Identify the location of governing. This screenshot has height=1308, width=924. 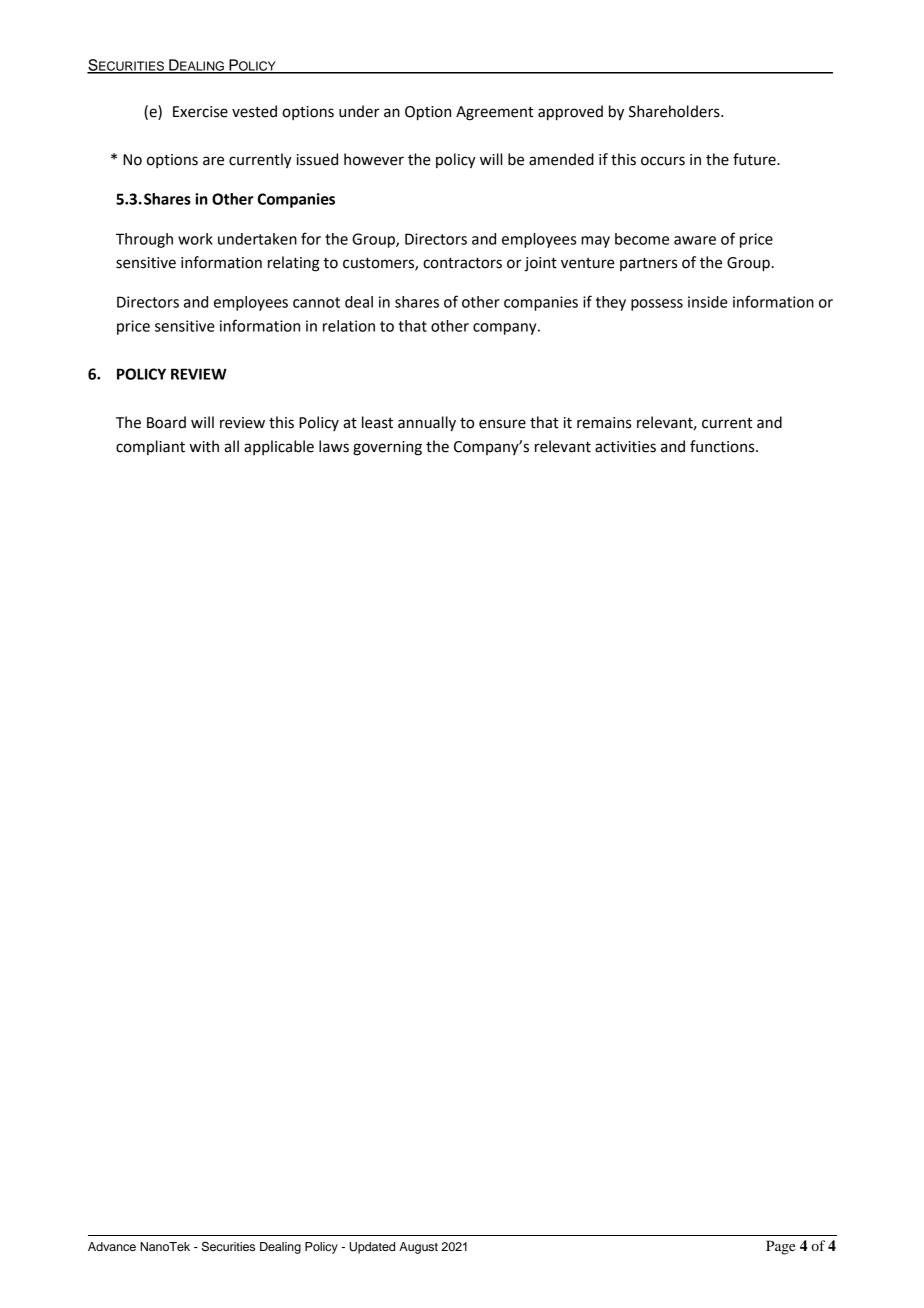
(387, 448).
